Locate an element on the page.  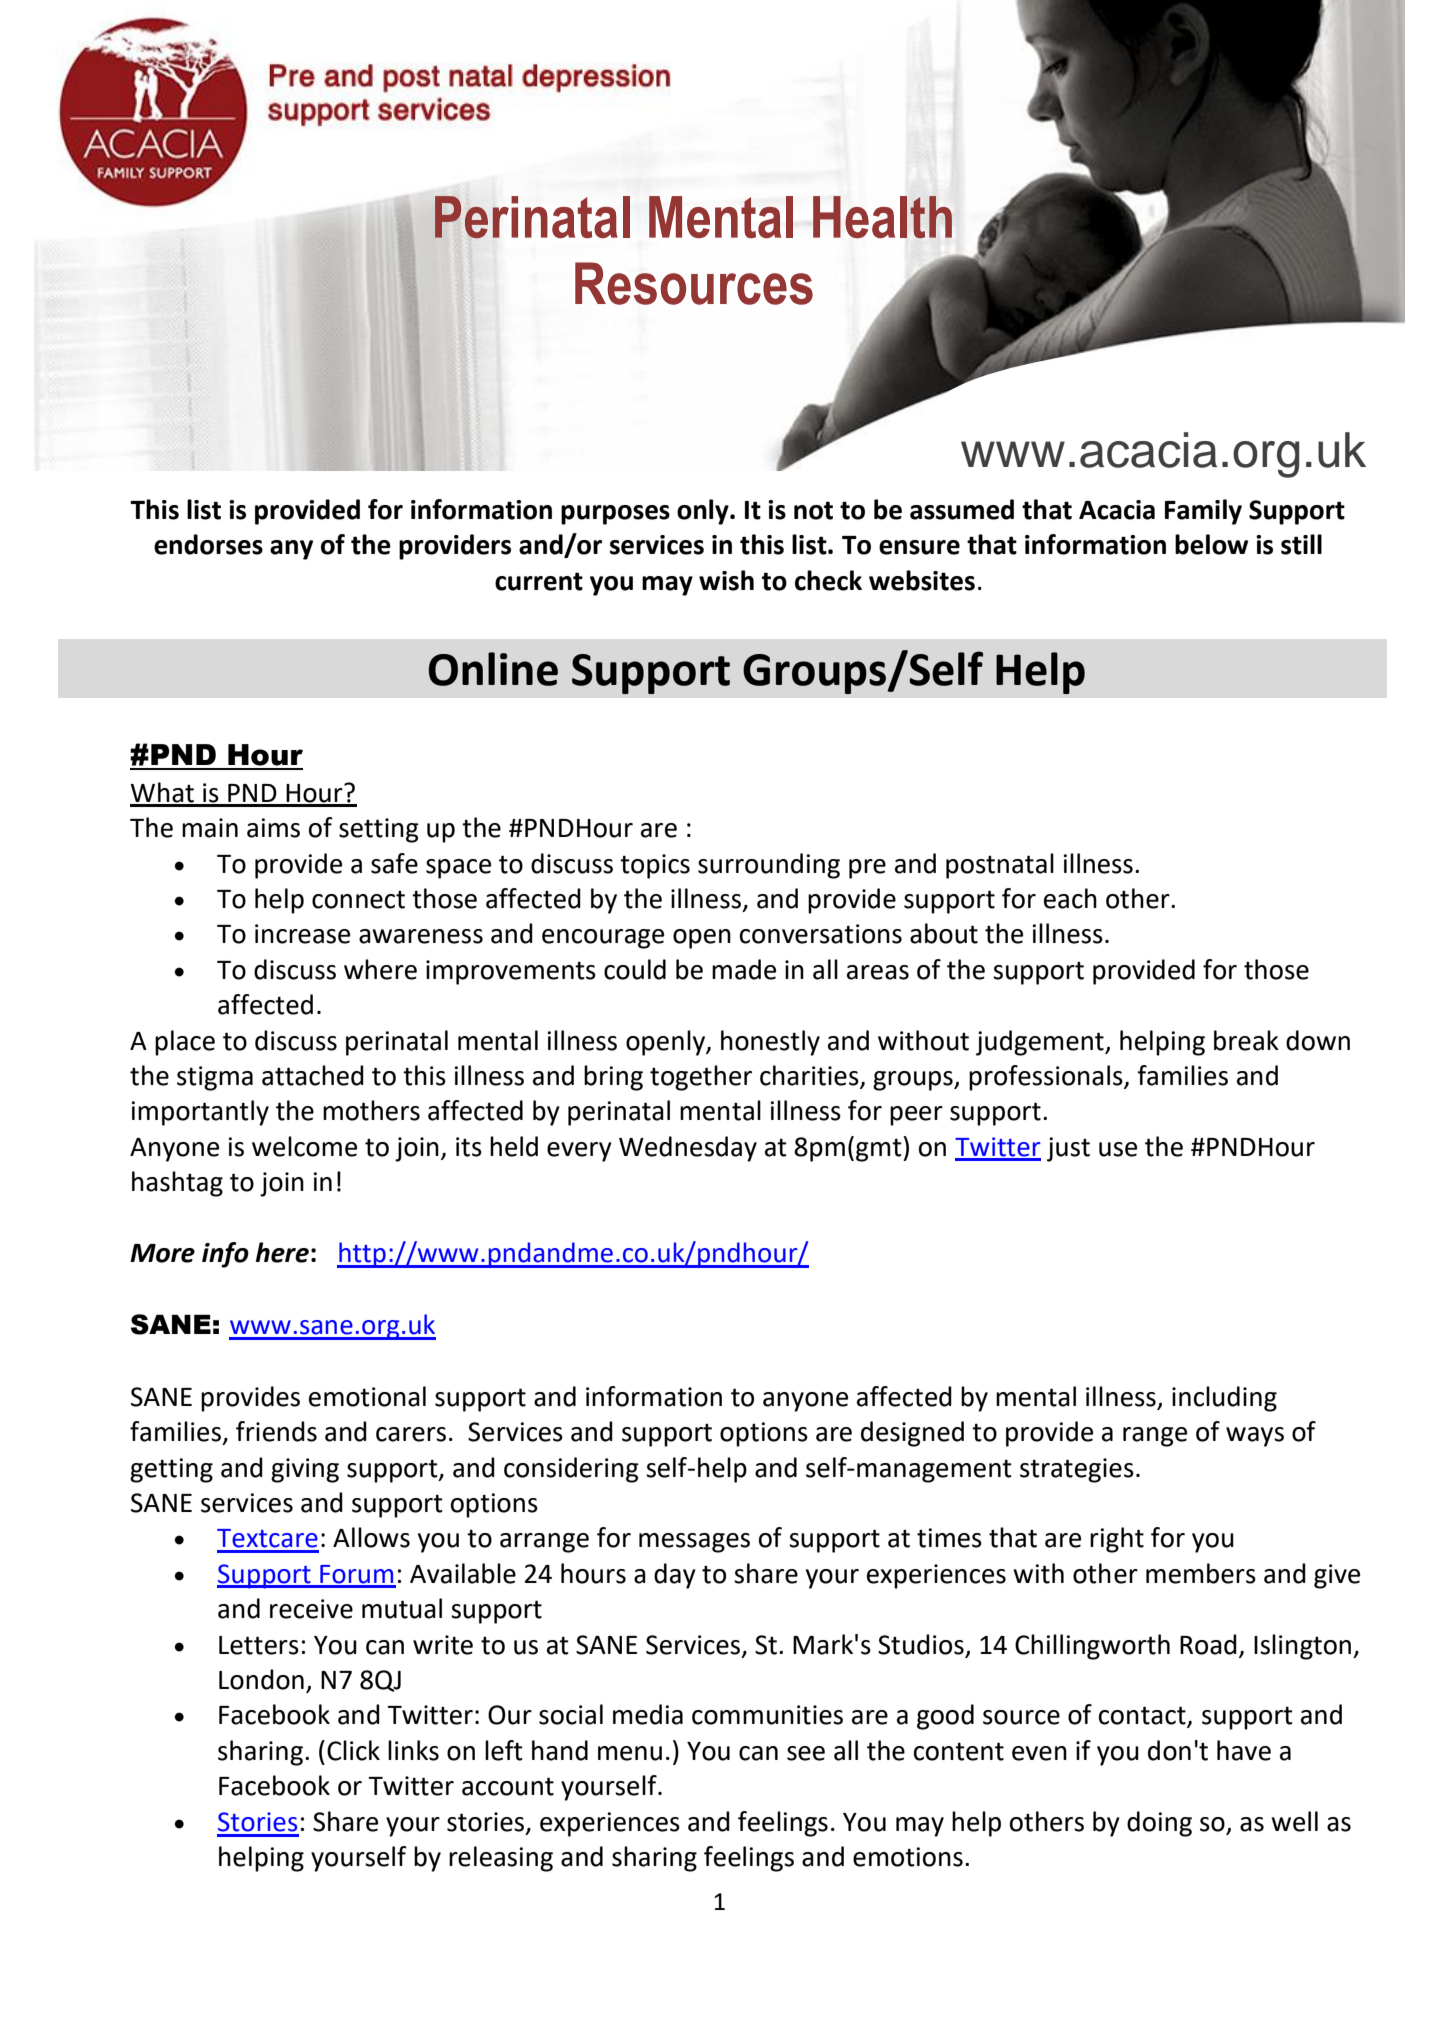
Online is located at coordinates (493, 669).
